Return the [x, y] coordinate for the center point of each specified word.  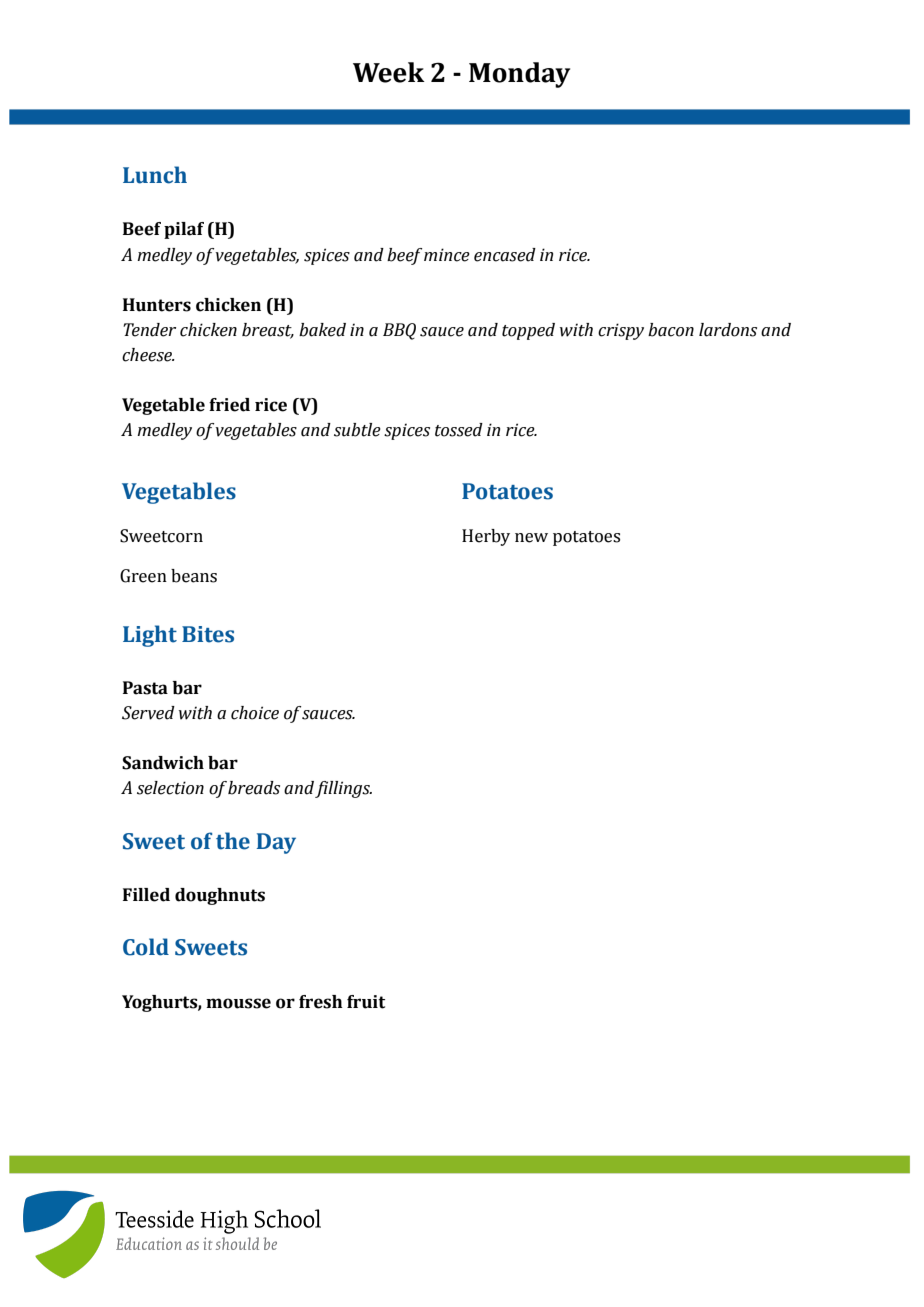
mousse [238, 1003]
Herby [486, 537]
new [531, 538]
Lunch [155, 175]
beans [194, 576]
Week [389, 72]
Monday [519, 75]
